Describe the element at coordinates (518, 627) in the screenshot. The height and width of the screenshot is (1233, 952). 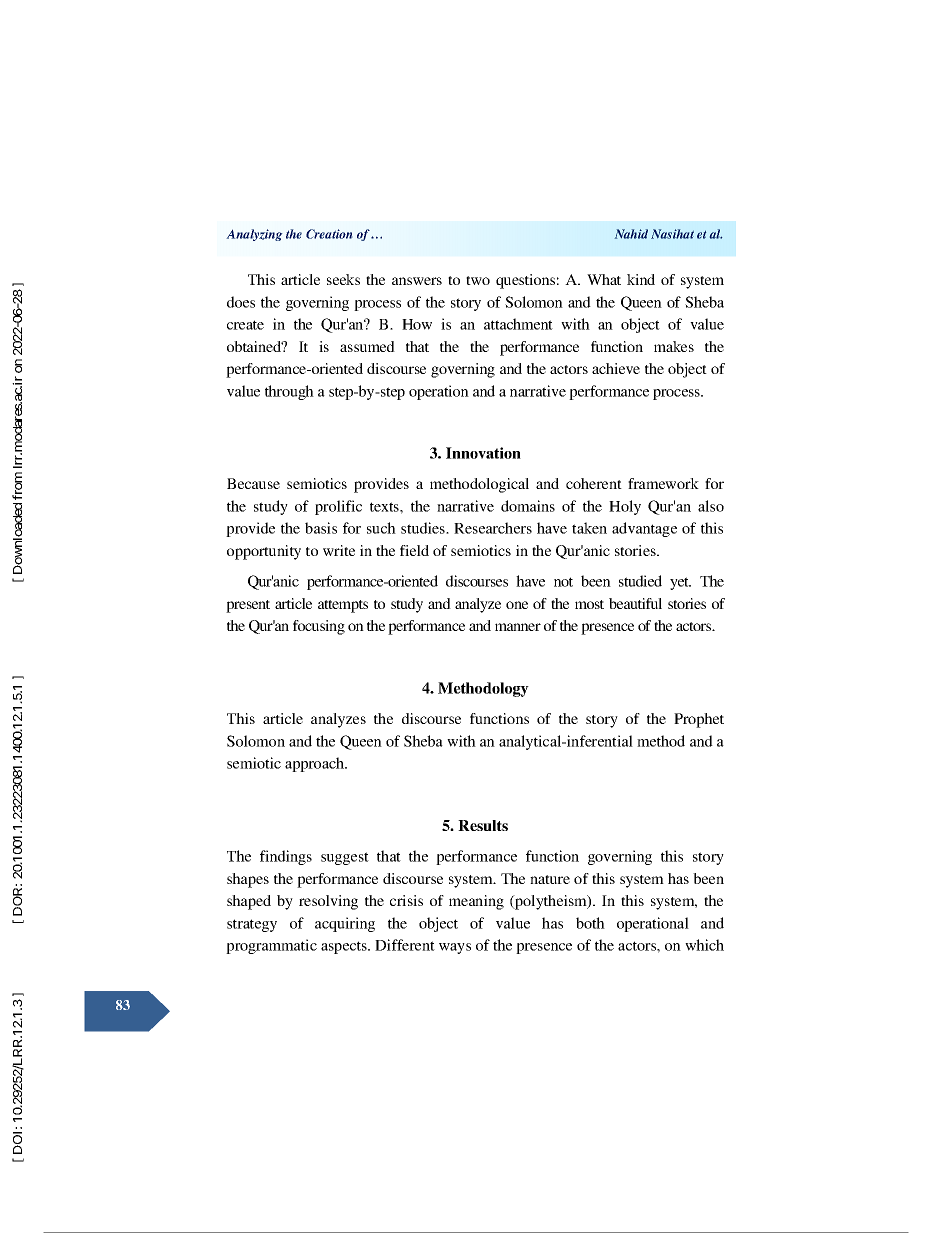
I see `manner` at that location.
